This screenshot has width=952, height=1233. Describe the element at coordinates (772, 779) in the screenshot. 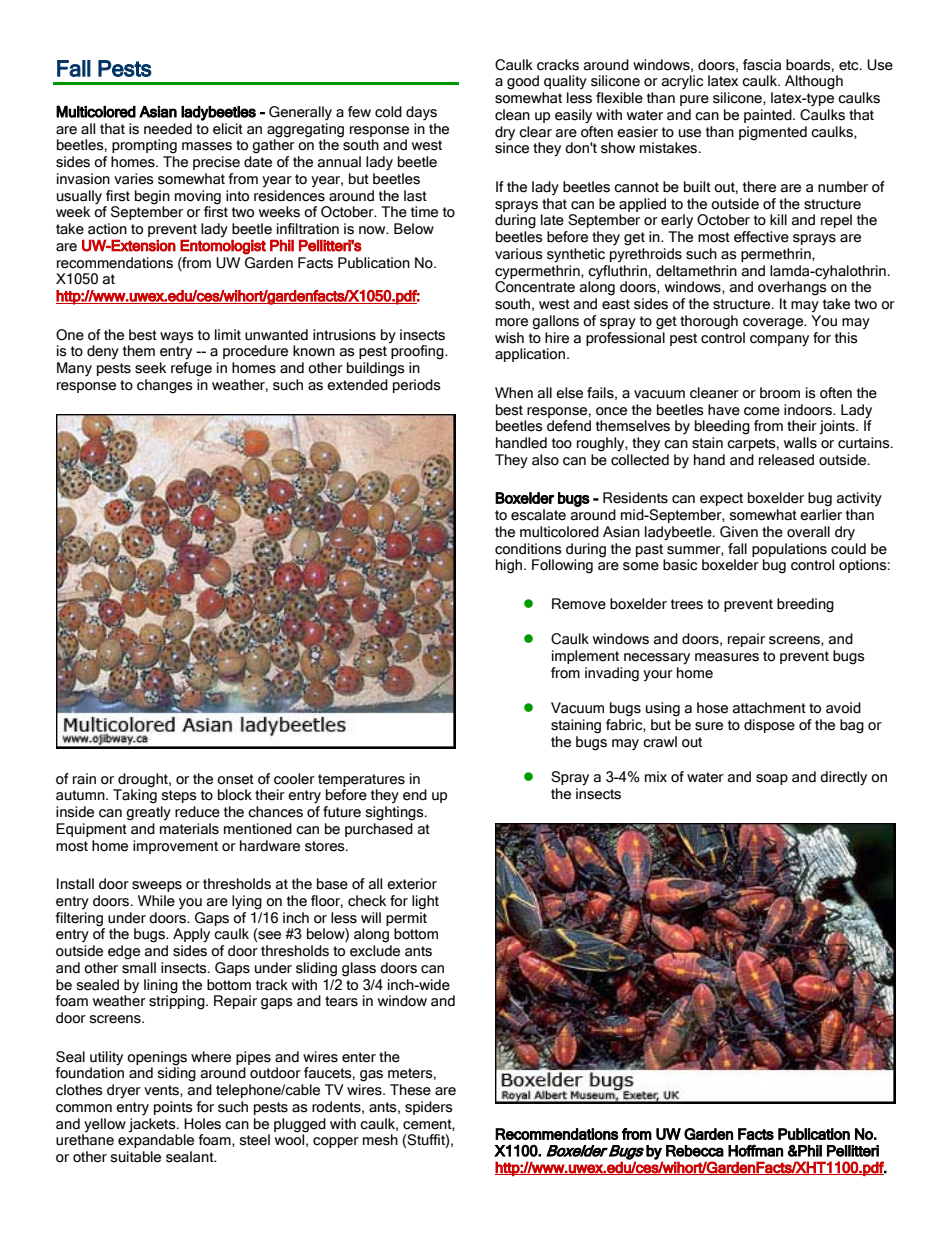

I see `soap` at that location.
